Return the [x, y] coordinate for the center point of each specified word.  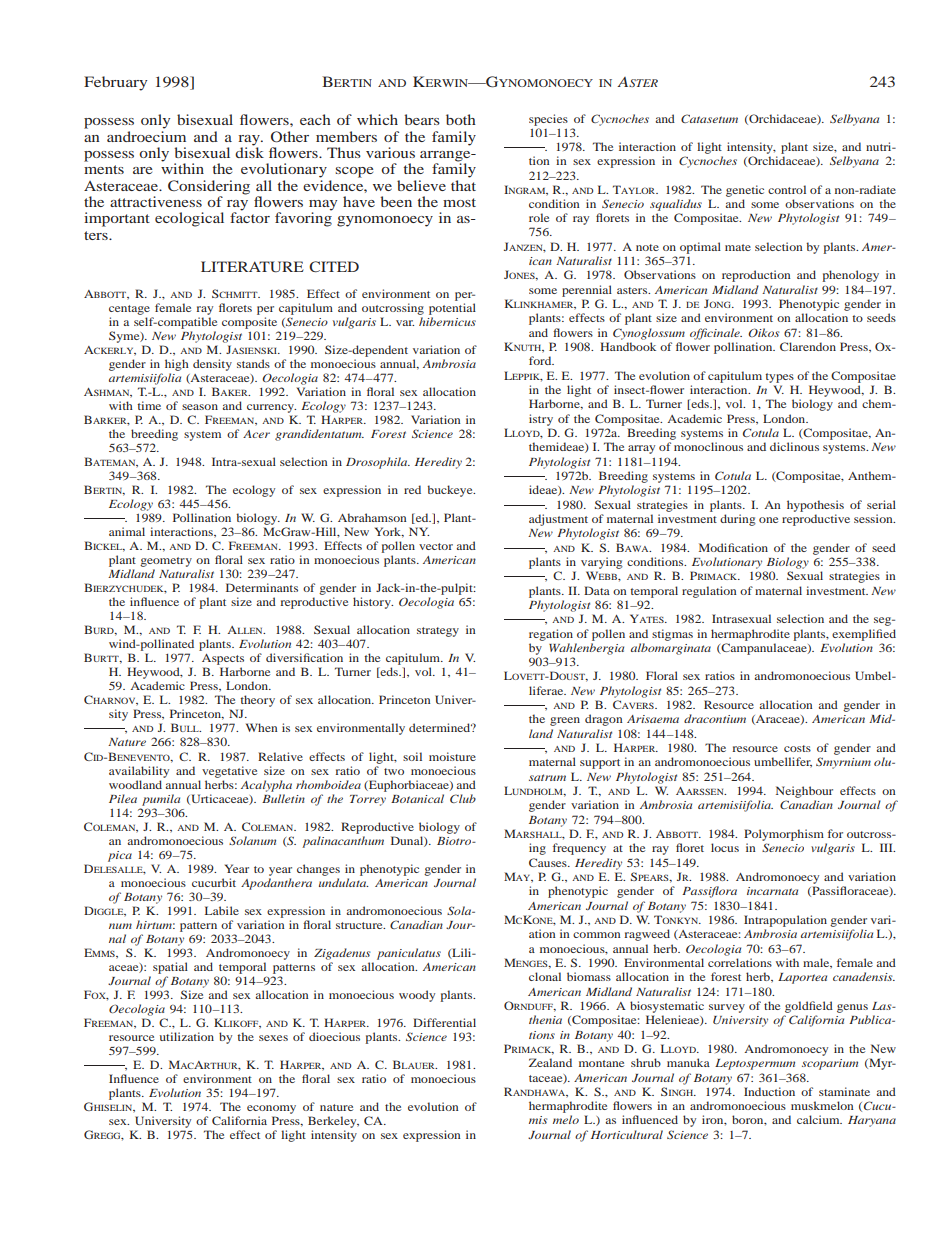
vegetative [229, 772]
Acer [256, 434]
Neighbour [804, 792]
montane [601, 1063]
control [787, 189]
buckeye [451, 491]
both [461, 119]
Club [463, 798]
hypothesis [815, 506]
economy [271, 1109]
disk [249, 151]
